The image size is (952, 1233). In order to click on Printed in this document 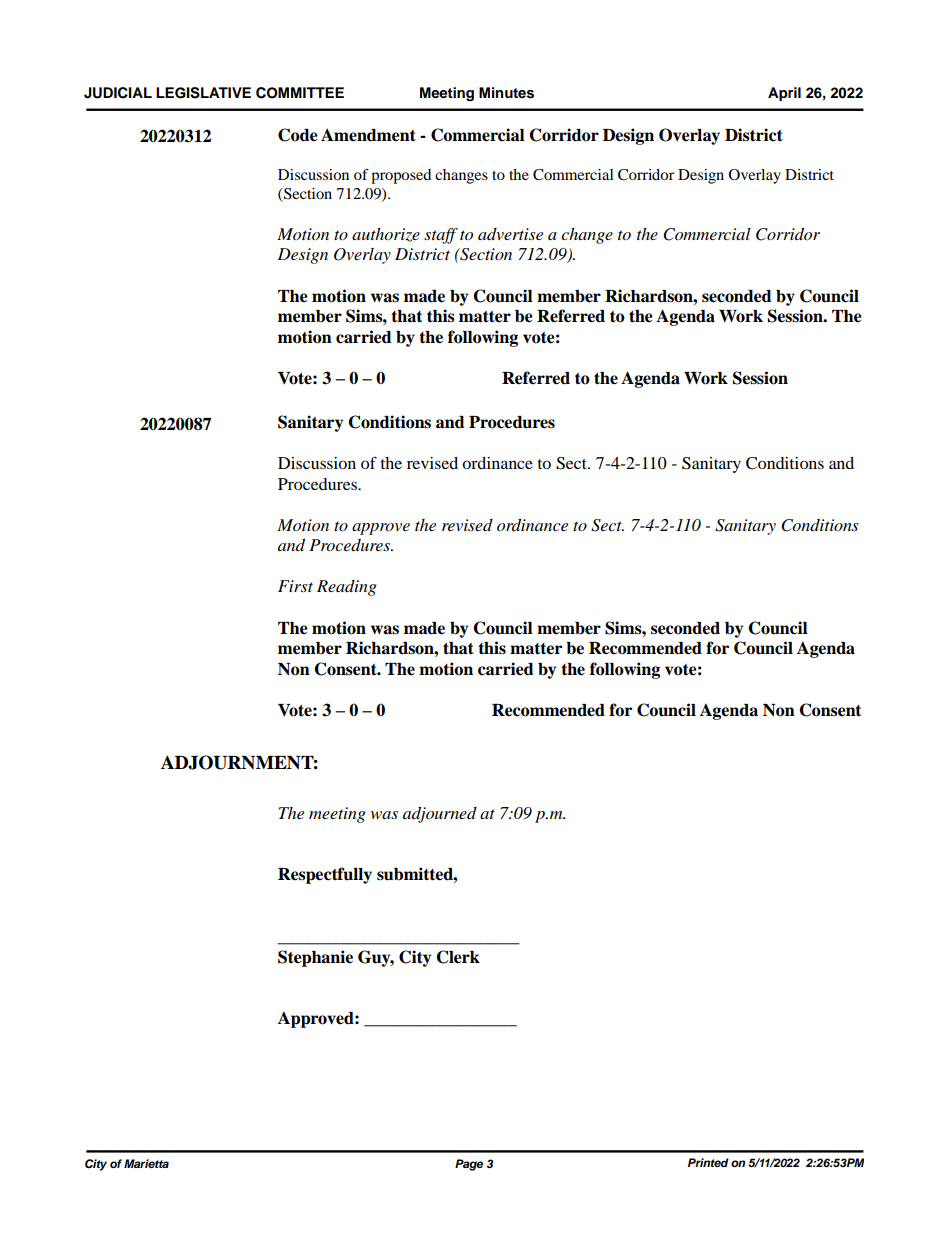, I will do `click(708, 1162)`.
